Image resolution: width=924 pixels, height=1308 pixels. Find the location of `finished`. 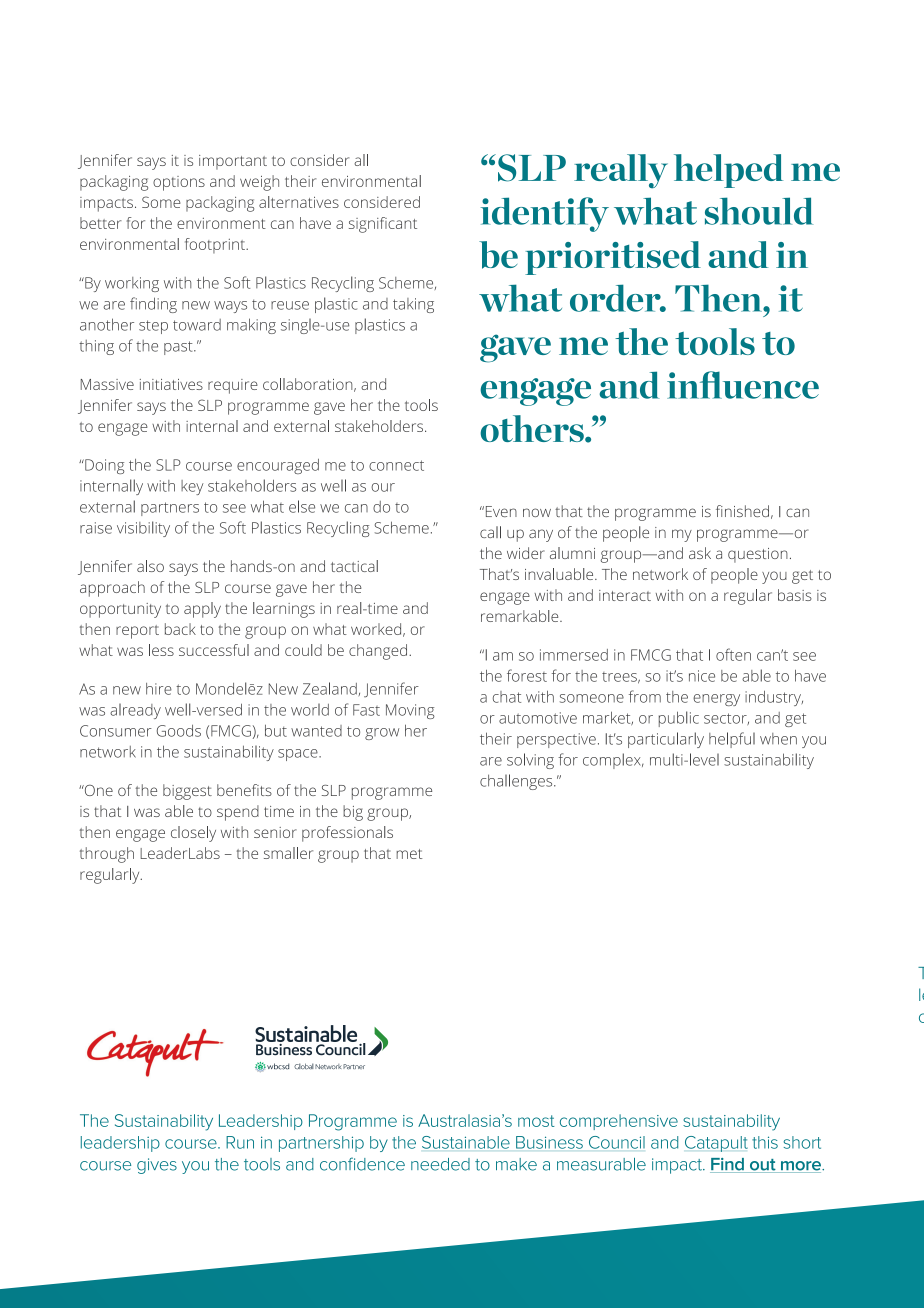

finished is located at coordinates (742, 511).
